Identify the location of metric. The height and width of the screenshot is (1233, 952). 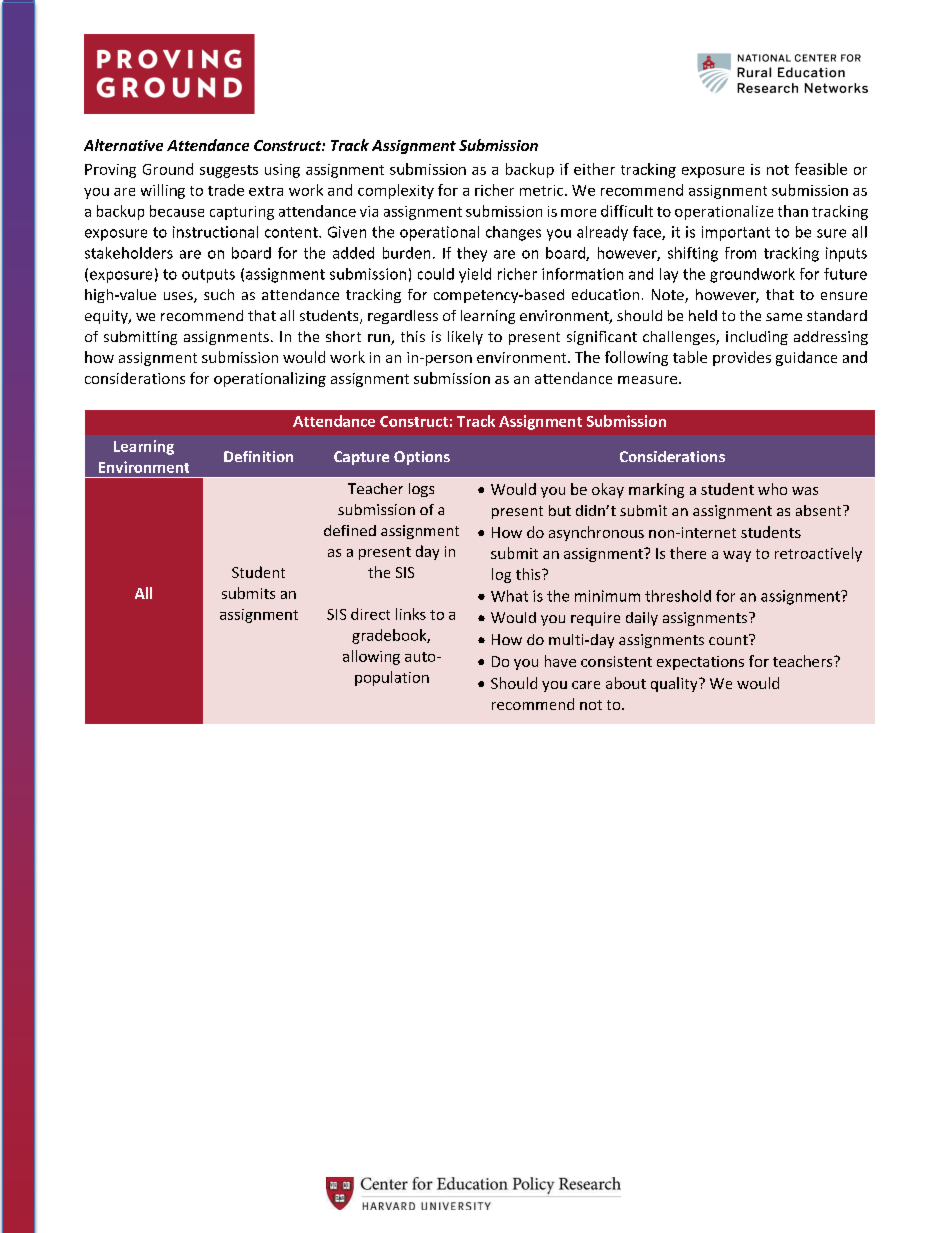
(543, 190).
